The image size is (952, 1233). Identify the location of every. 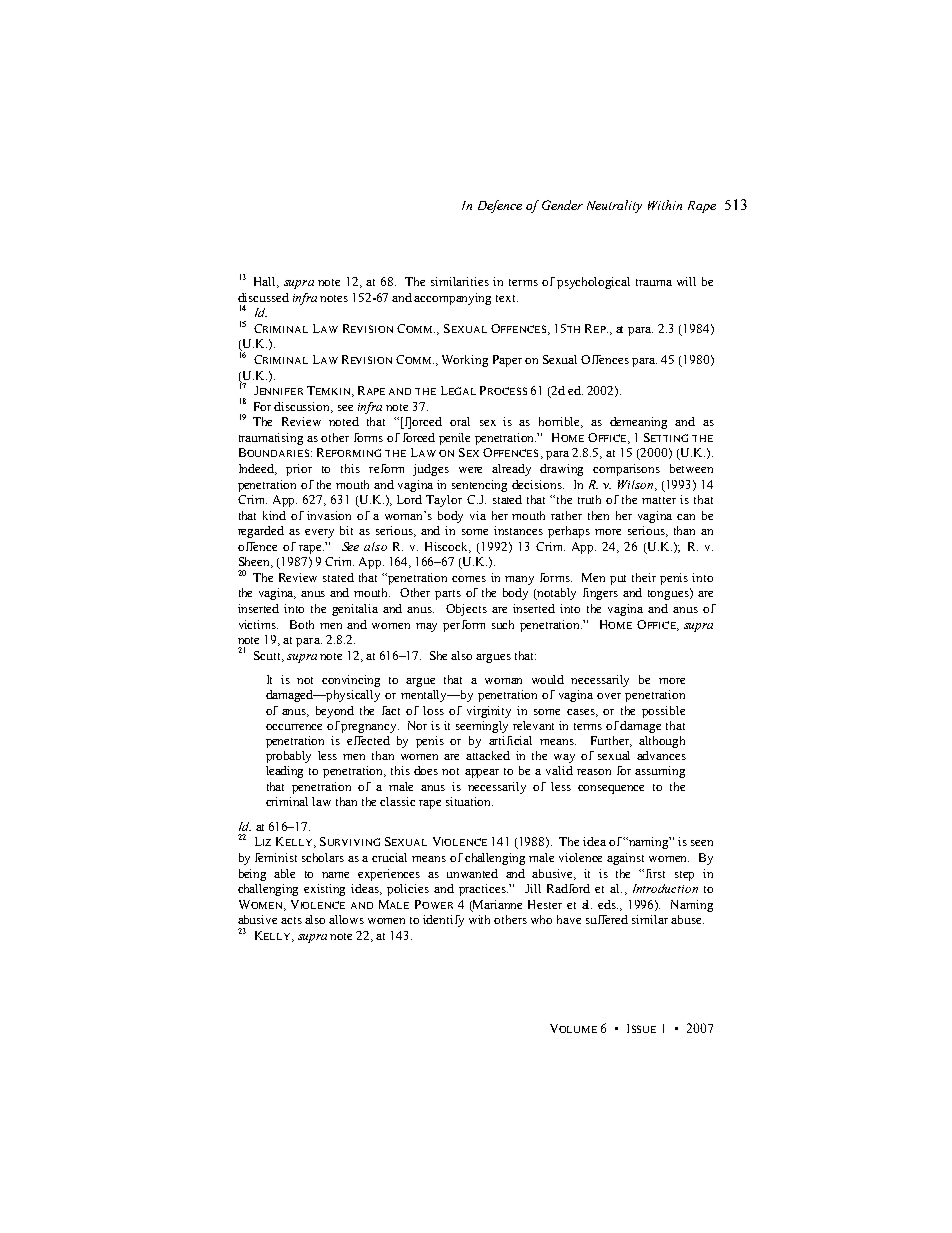
(319, 533).
